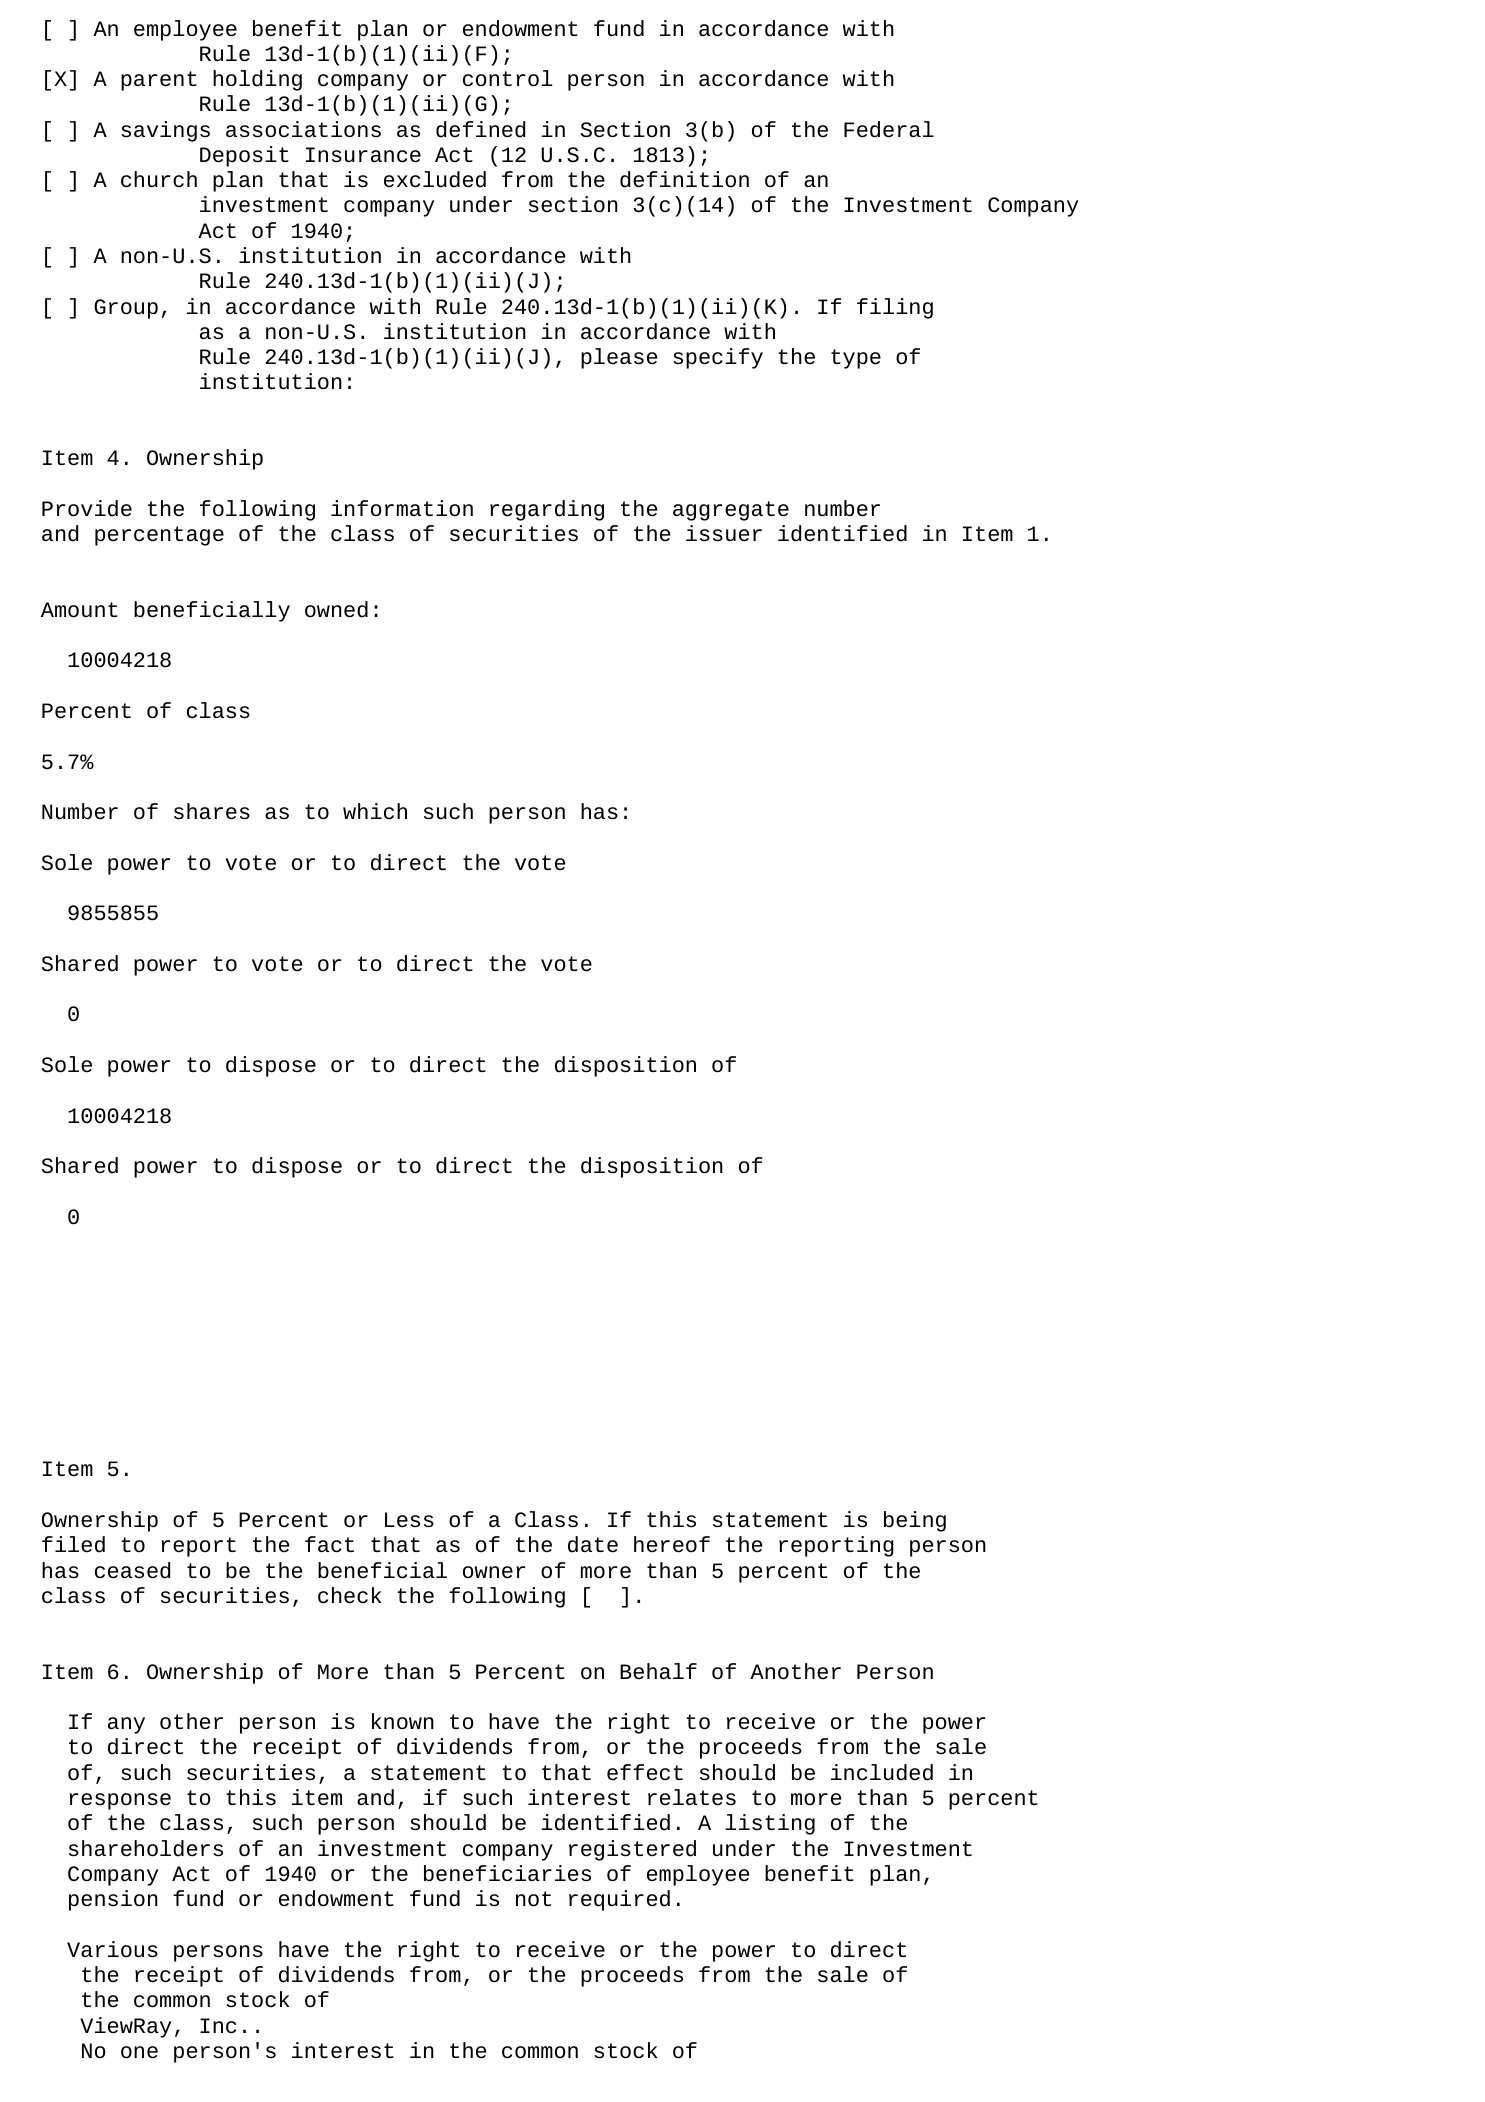 The width and height of the screenshot is (1485, 2102). Describe the element at coordinates (165, 131) in the screenshot. I see `savings` at that location.
